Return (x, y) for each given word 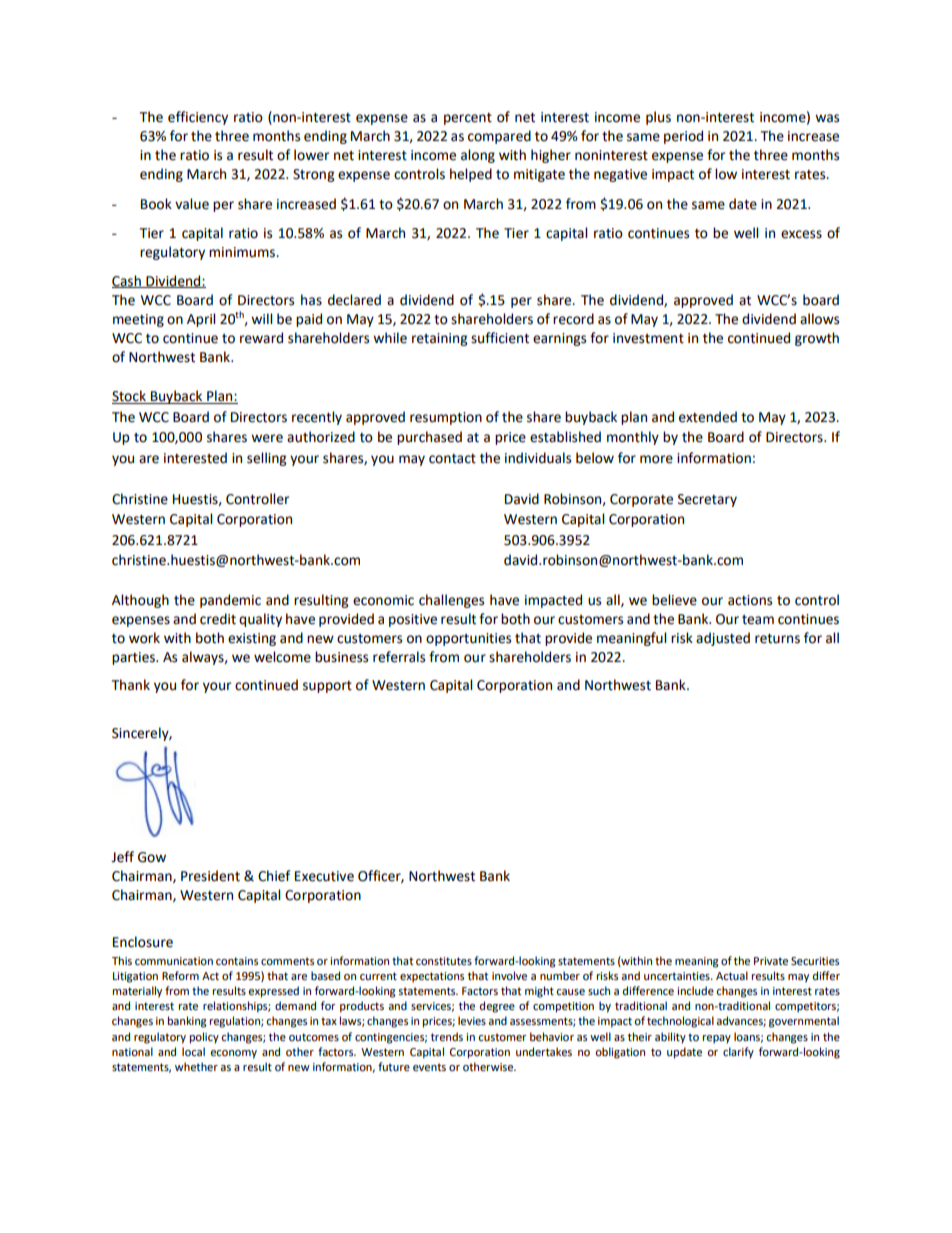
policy (204, 1038)
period (683, 137)
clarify (738, 1053)
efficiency (198, 118)
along (478, 156)
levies (472, 1021)
